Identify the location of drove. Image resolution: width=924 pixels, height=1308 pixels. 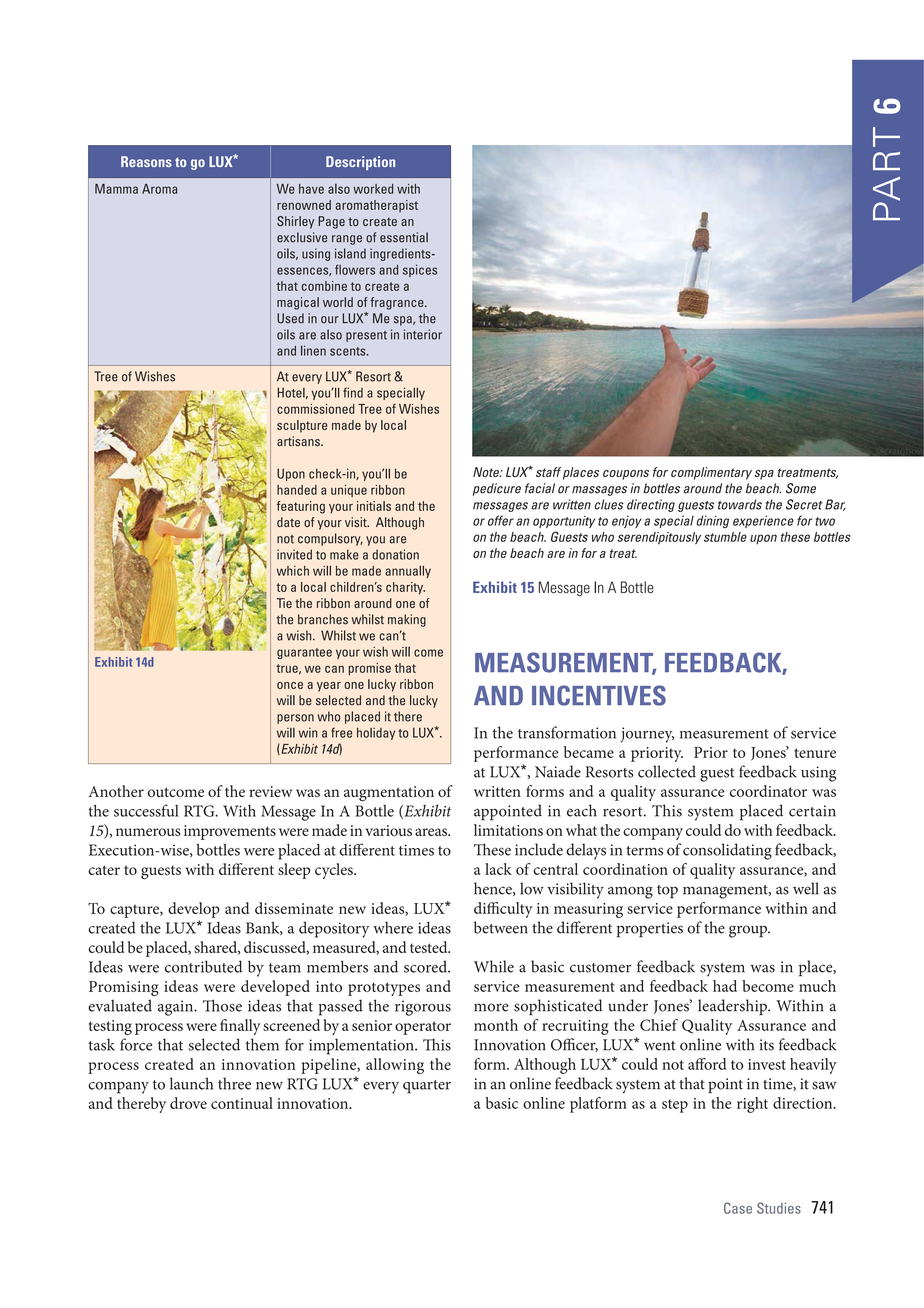
(188, 1103).
